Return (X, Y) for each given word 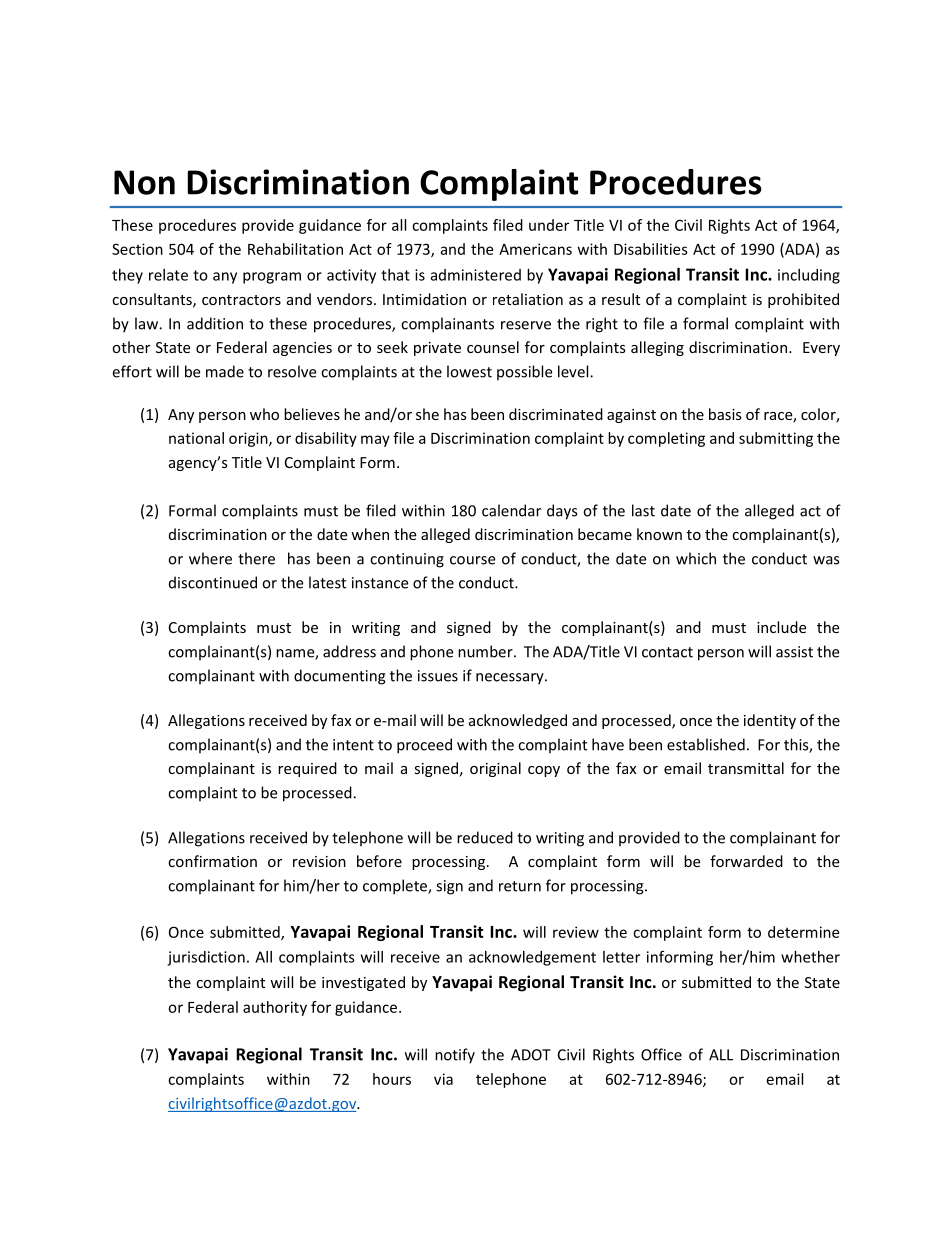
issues (438, 676)
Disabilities (651, 249)
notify (455, 1056)
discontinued (213, 582)
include (781, 627)
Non (144, 182)
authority (275, 1008)
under (549, 225)
